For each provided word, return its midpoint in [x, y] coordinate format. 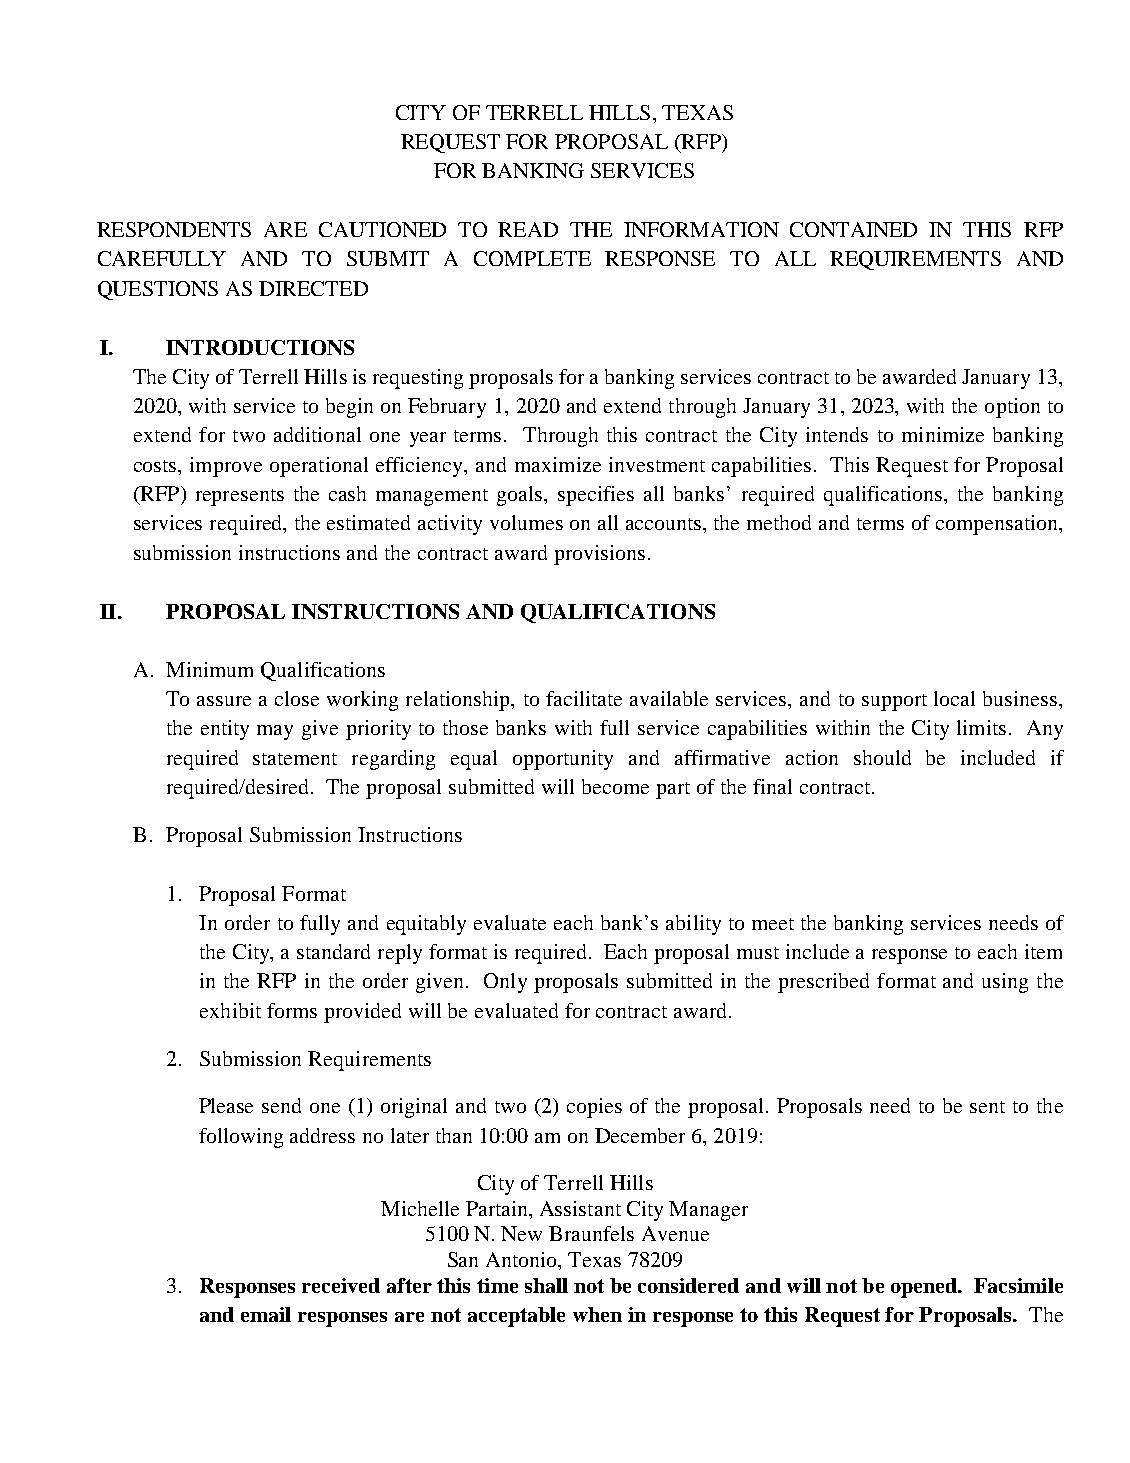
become [615, 786]
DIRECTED [313, 288]
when [597, 1314]
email [266, 1314]
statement [295, 759]
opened [925, 1288]
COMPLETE [532, 258]
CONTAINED [853, 229]
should [882, 757]
